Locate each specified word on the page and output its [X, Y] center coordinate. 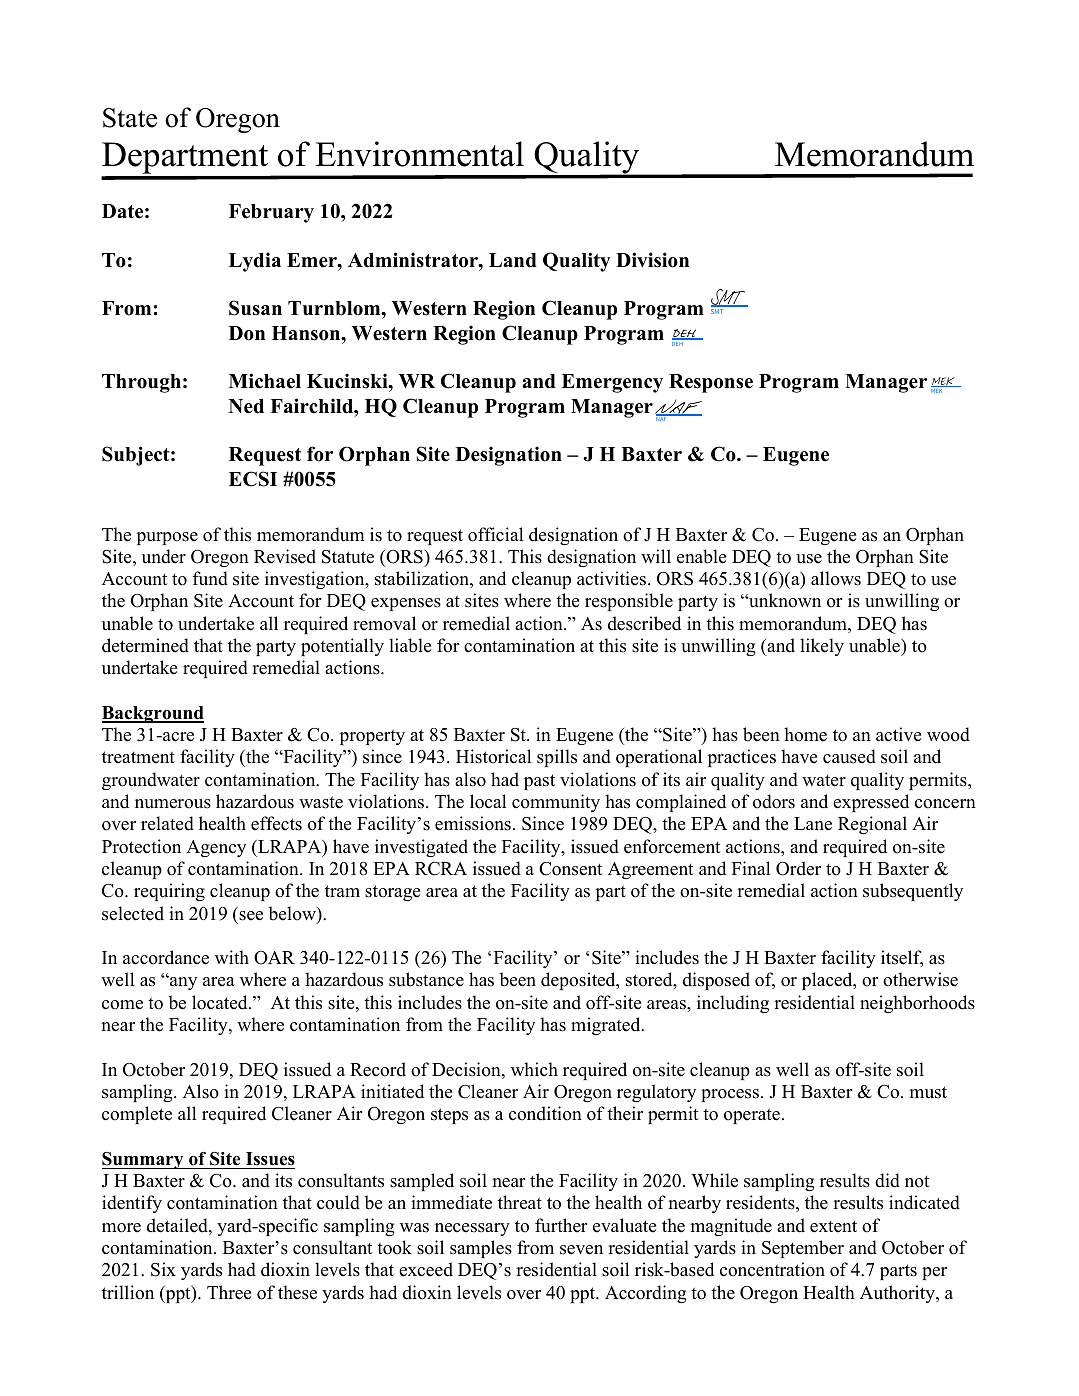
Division [652, 260]
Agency [216, 848]
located [221, 1002]
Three [229, 1292]
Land [513, 260]
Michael [265, 381]
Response [711, 383]
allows [836, 578]
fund [210, 578]
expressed [871, 803]
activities [613, 578]
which [534, 1069]
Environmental [420, 154]
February [271, 213]
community [556, 803]
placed [828, 981]
